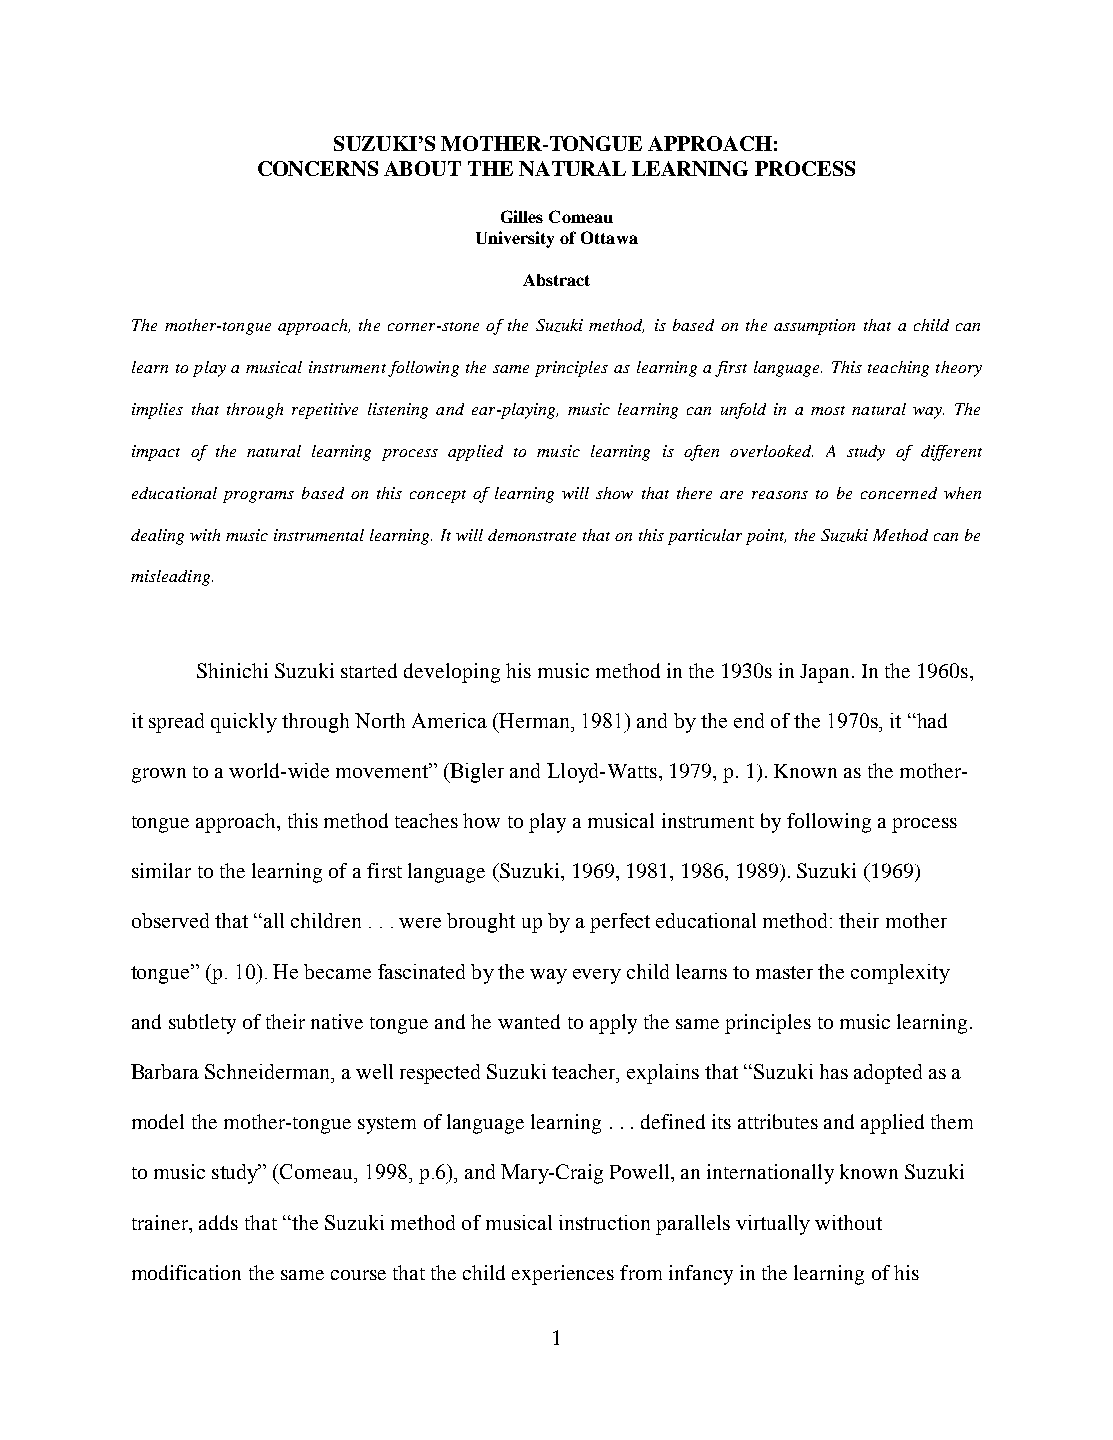  Describe the element at coordinates (318, 168) in the screenshot. I see `CONCERNS` at that location.
